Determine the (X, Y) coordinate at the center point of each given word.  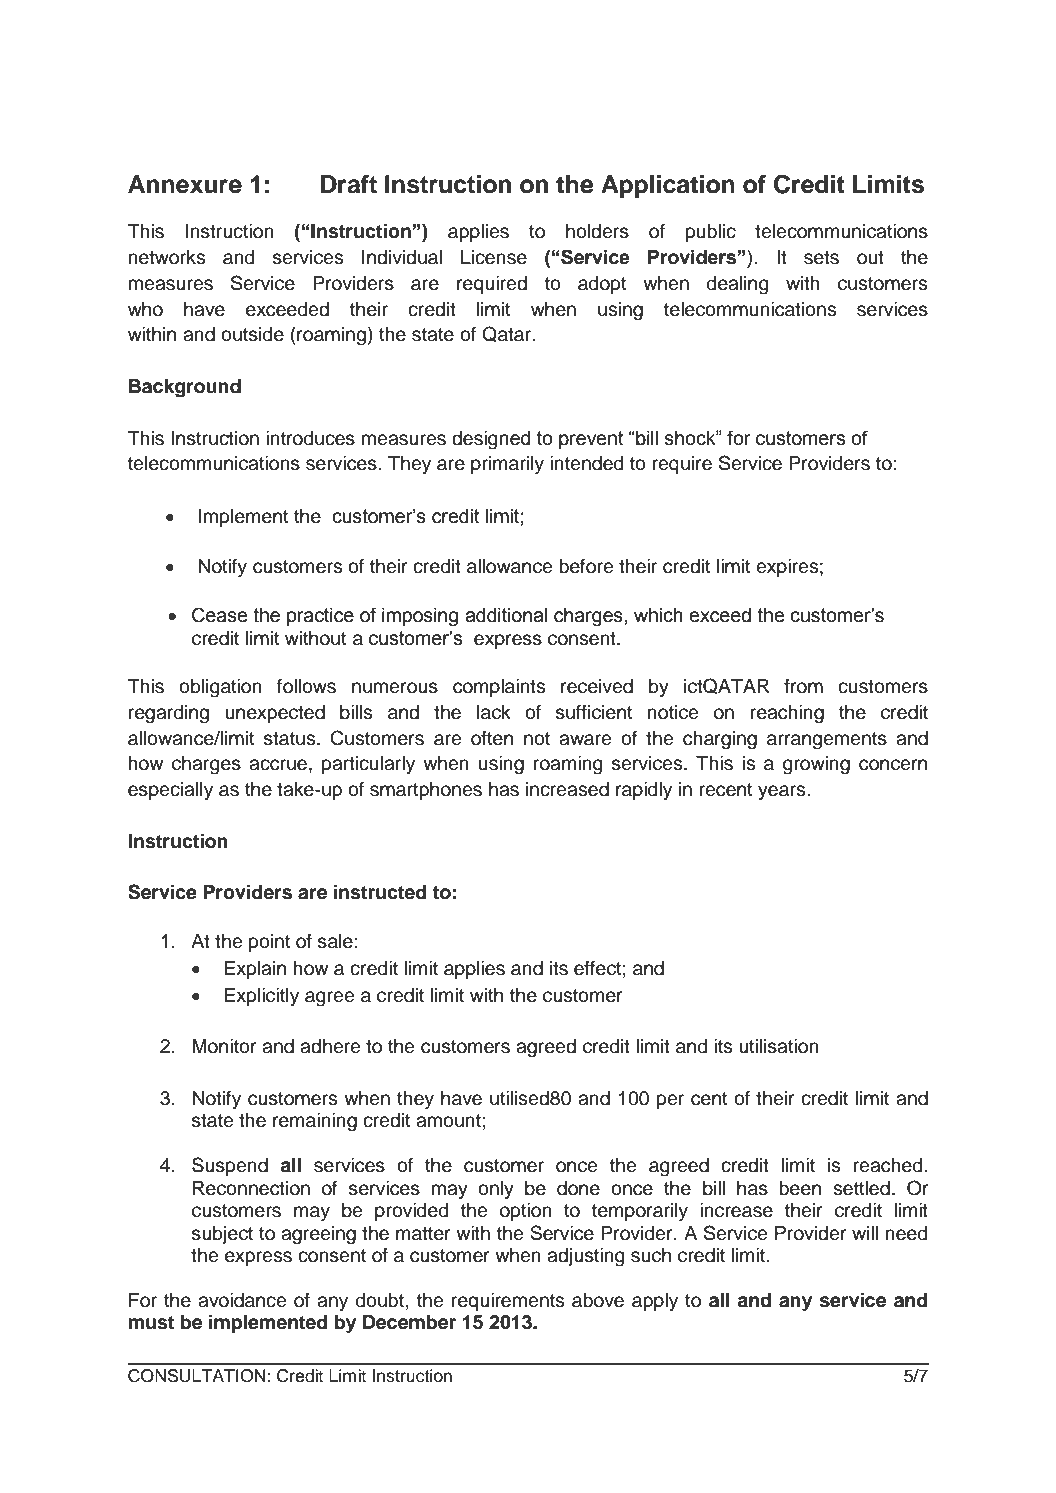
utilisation (779, 1046)
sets (821, 258)
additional (506, 615)
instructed (380, 892)
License (494, 257)
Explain (255, 970)
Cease (219, 615)
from (803, 686)
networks (167, 257)
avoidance (242, 1300)
